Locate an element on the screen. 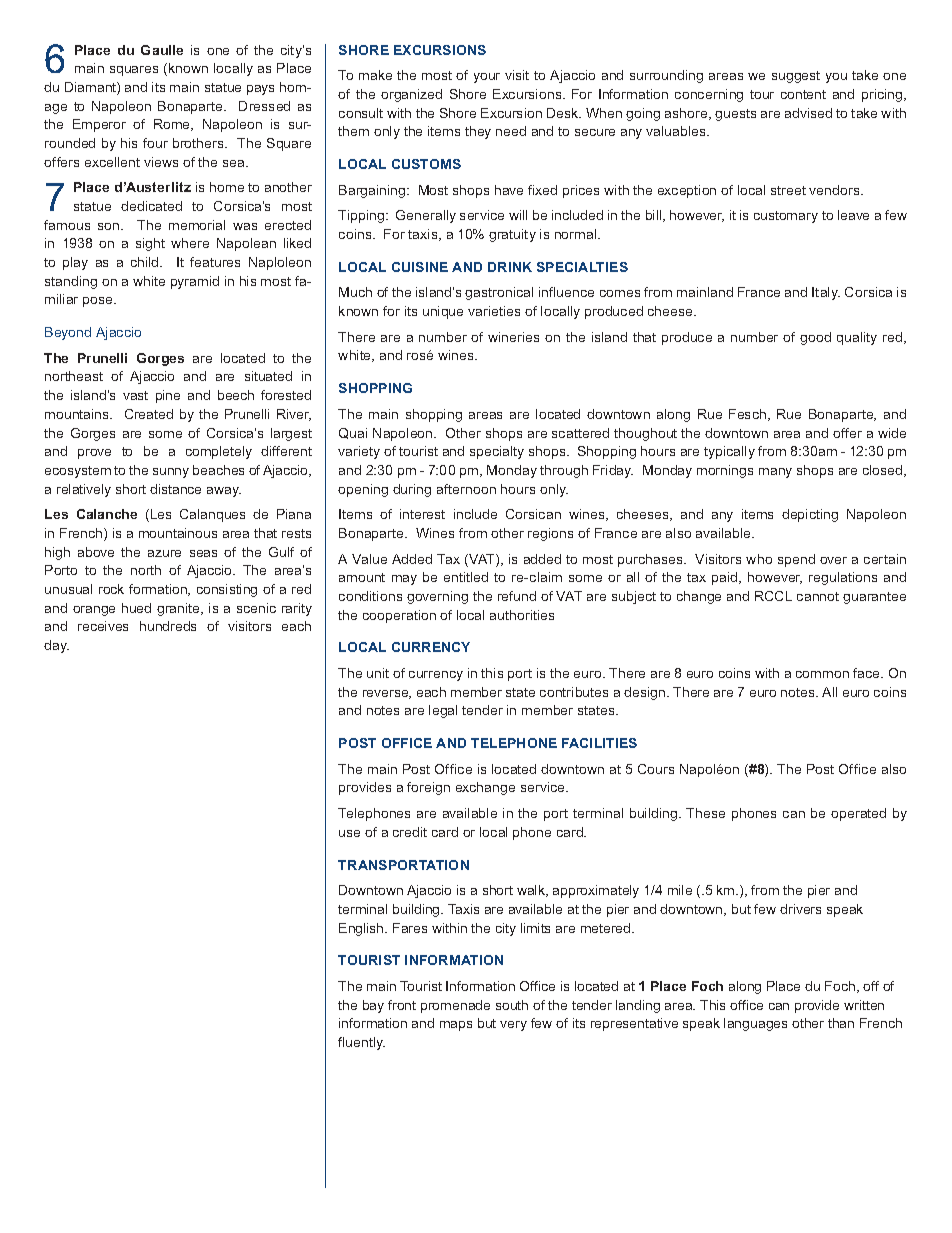 Image resolution: width=952 pixels, height=1233 pixels. child is located at coordinates (146, 262).
